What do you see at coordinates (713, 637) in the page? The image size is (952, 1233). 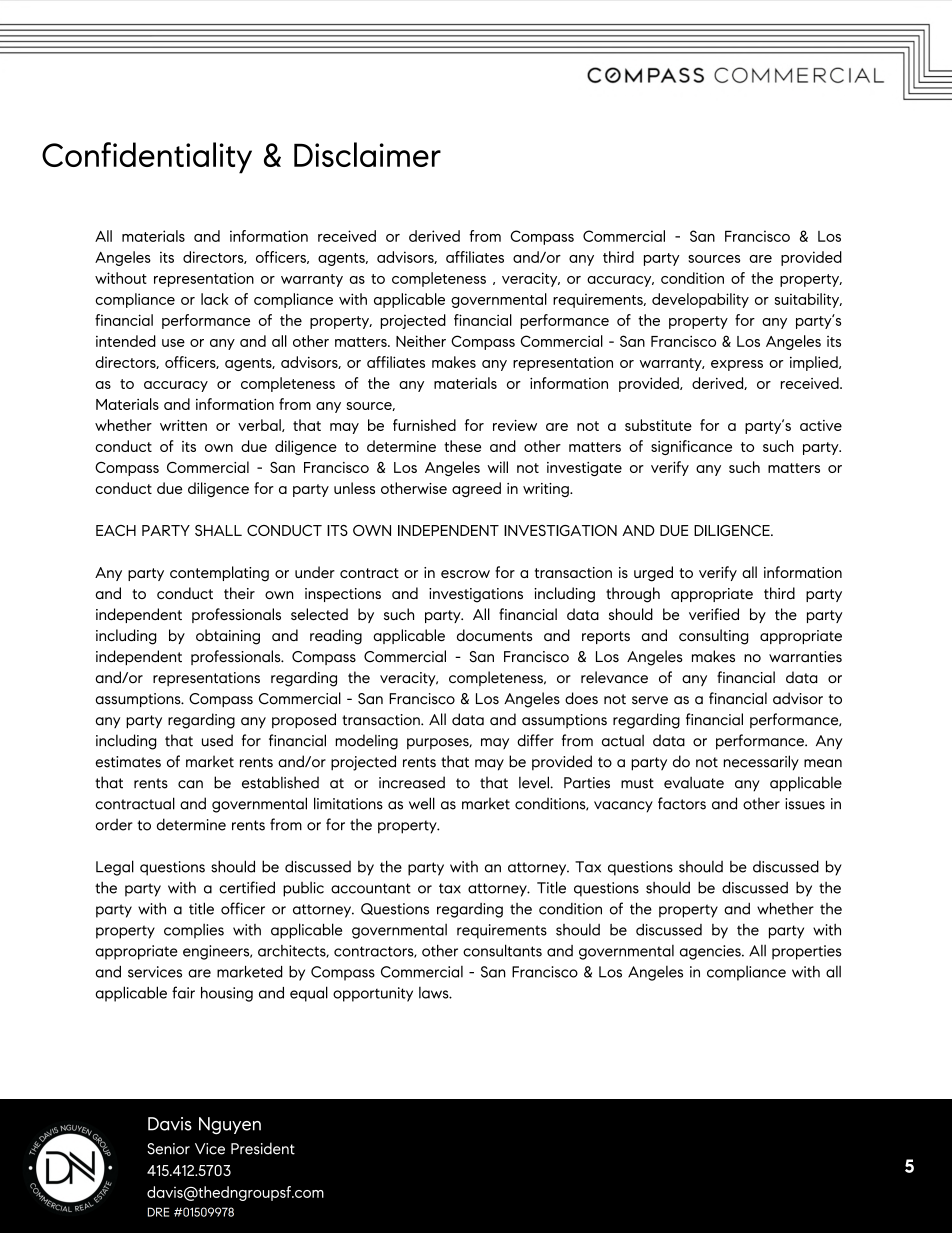 I see `consulting` at bounding box center [713, 637].
